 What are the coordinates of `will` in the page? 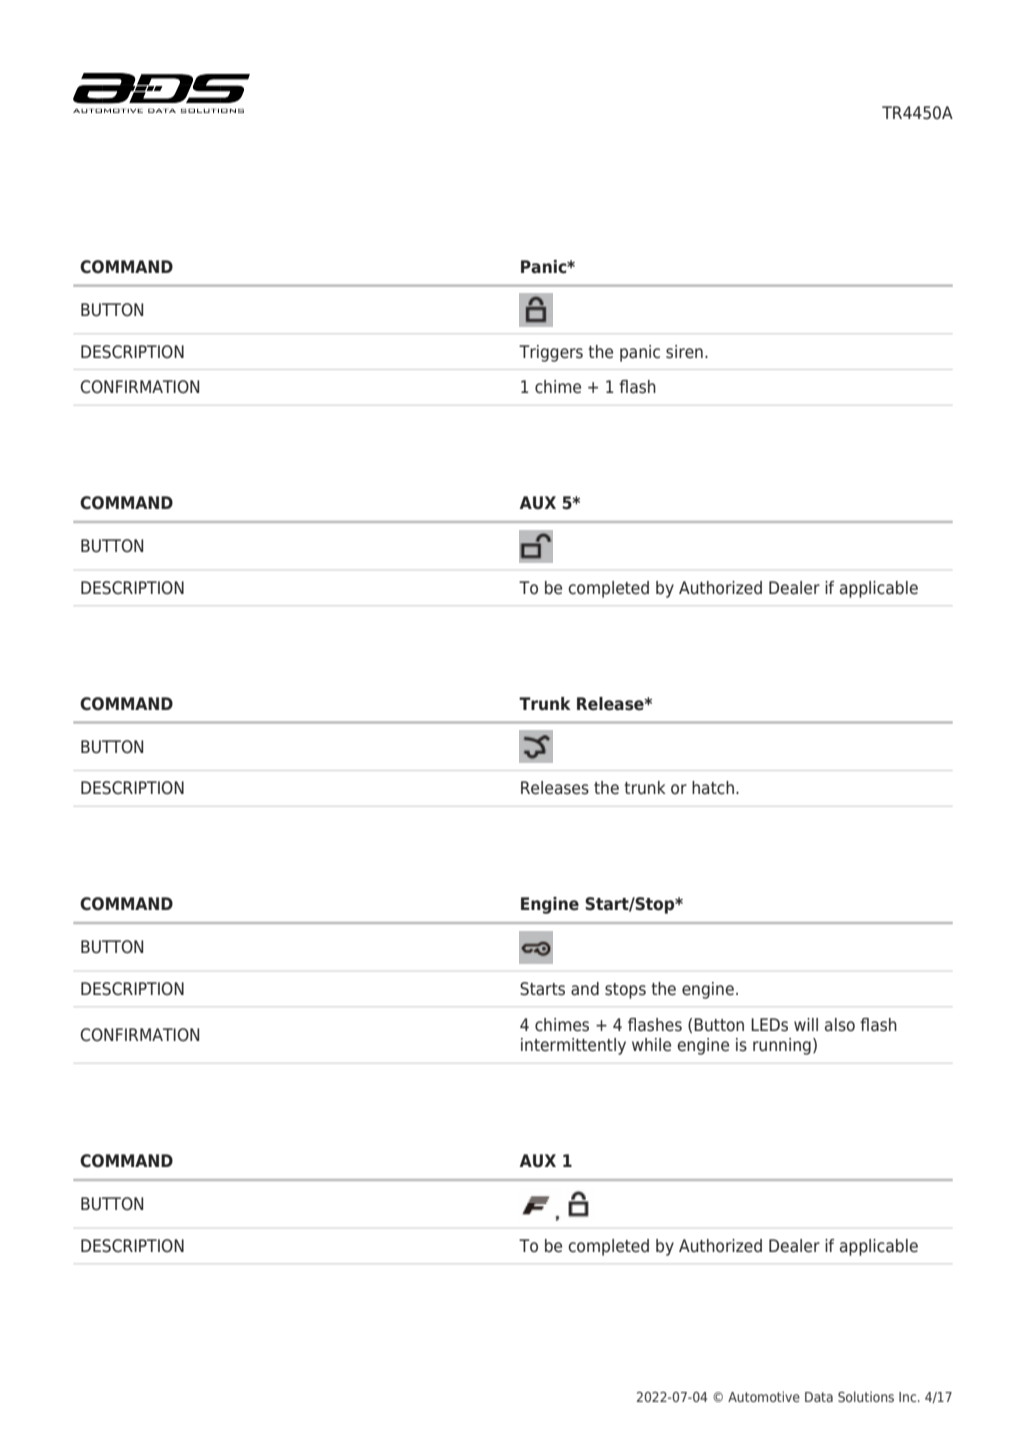 It's located at (806, 1024).
